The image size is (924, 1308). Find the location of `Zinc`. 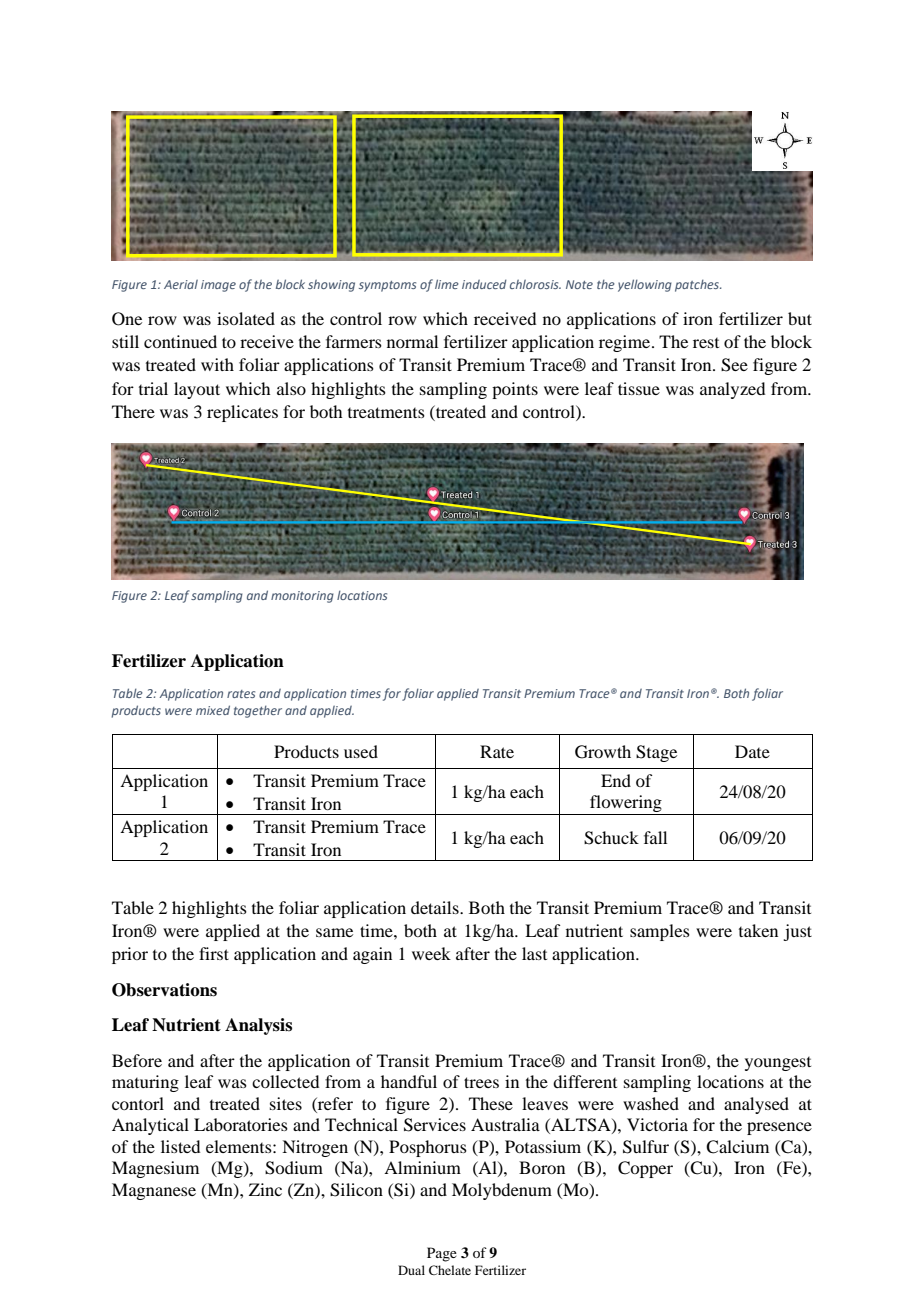

Zinc is located at coordinates (265, 1189).
